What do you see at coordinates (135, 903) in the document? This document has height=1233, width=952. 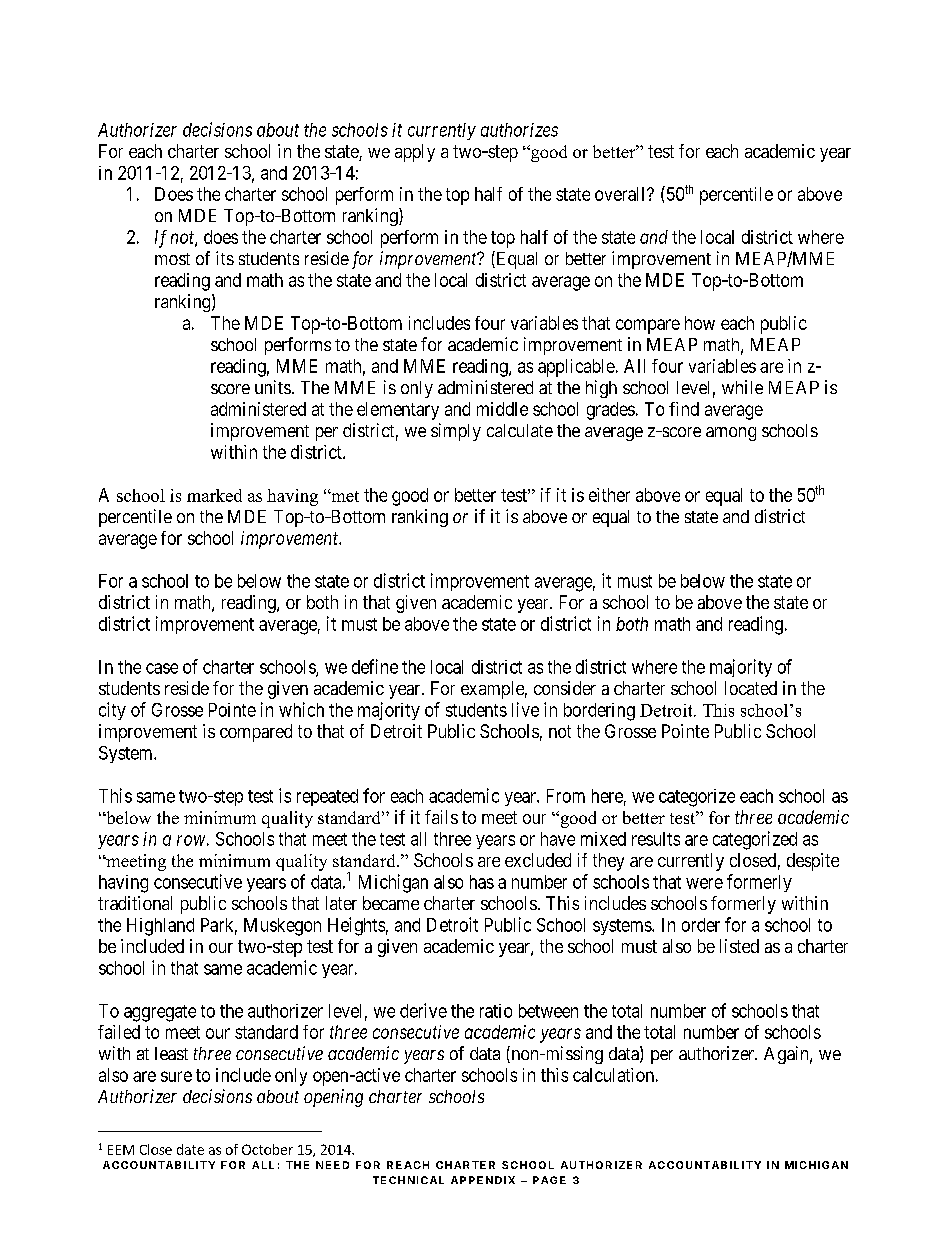 I see `traditional` at bounding box center [135, 903].
